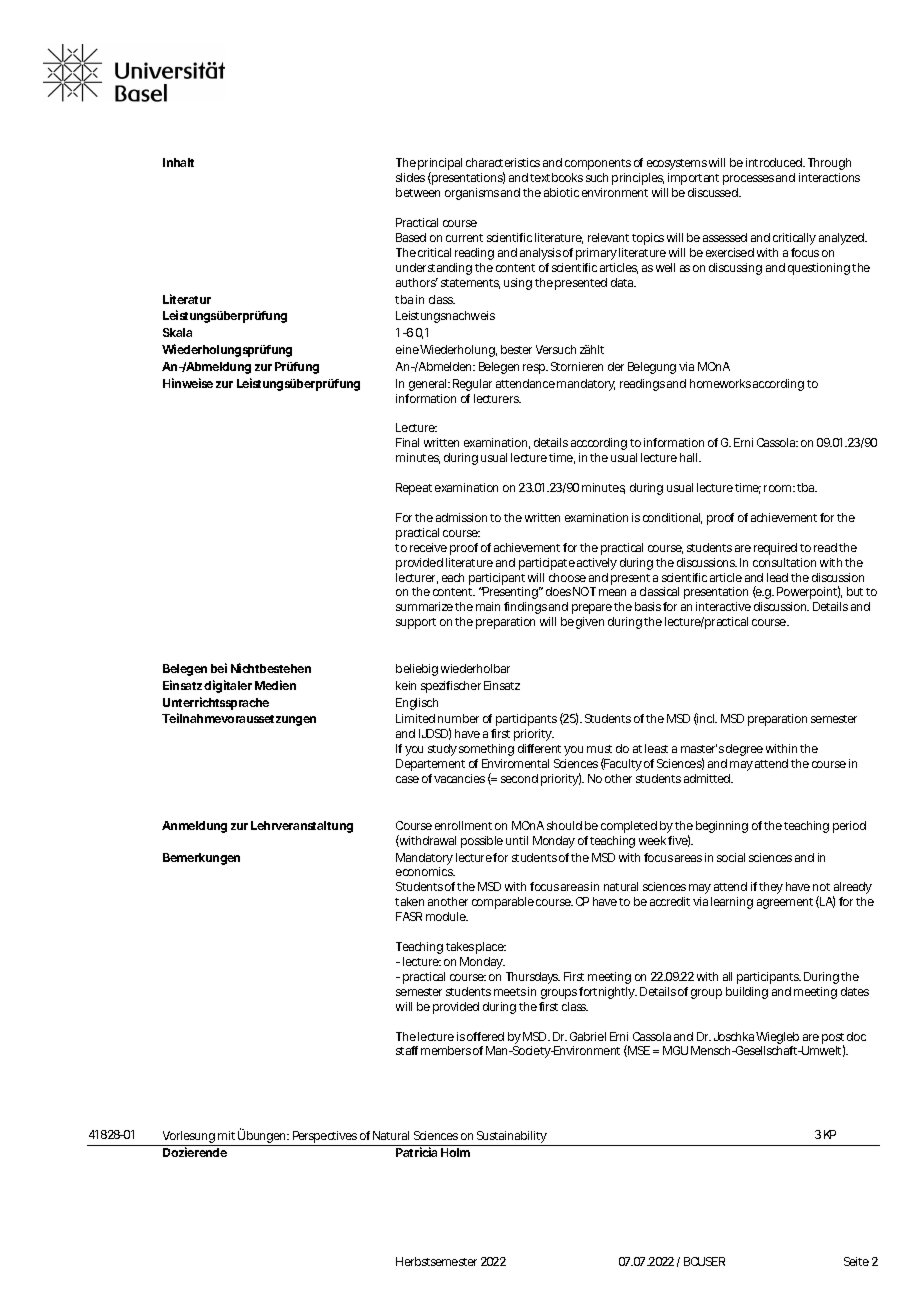 This screenshot has width=924, height=1308. I want to click on bei, so click(219, 668).
